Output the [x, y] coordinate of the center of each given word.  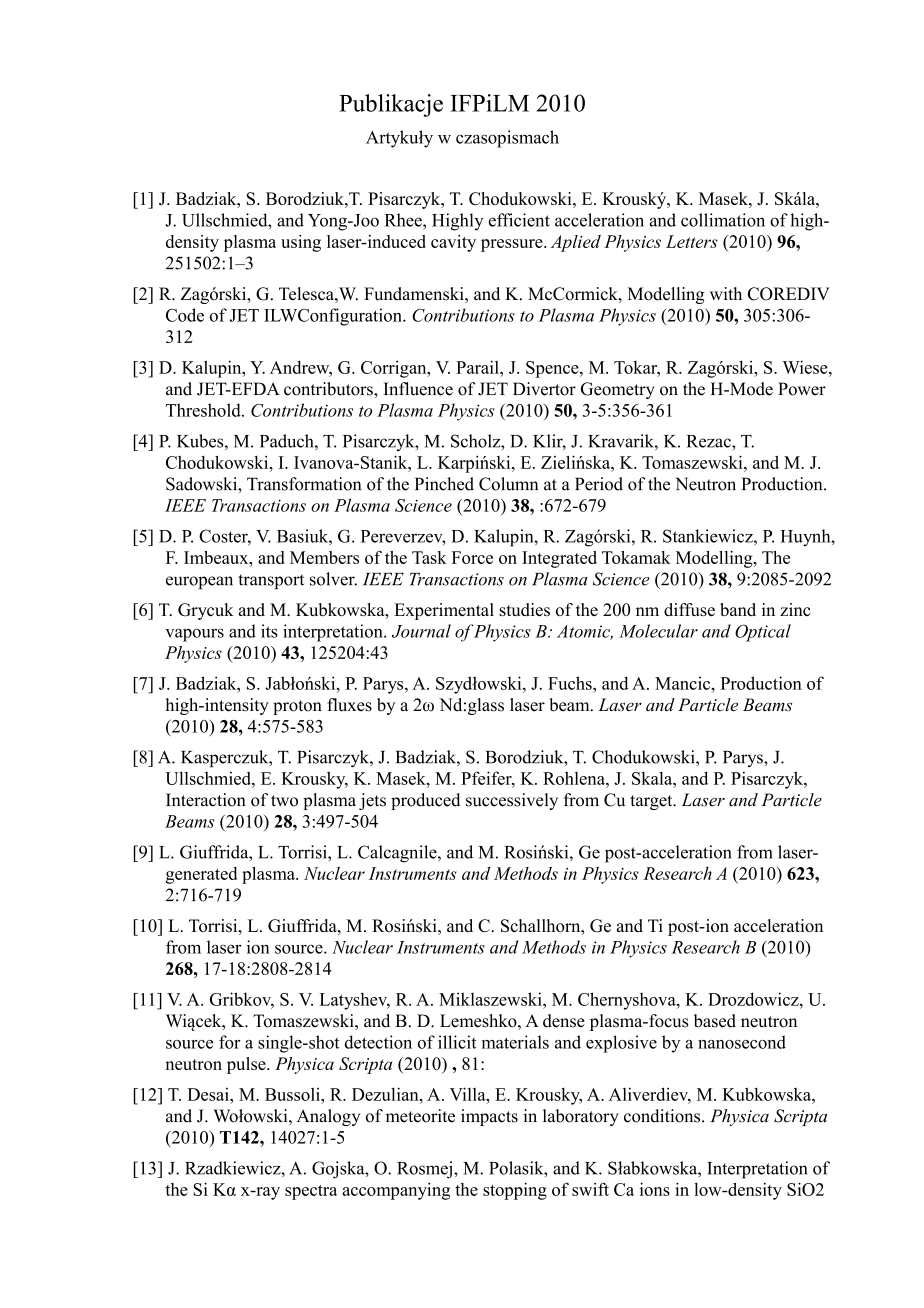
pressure [513, 245]
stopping [515, 1191]
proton [297, 707]
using [301, 243]
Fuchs [571, 683]
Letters [692, 241]
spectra [311, 1192]
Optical [763, 633]
